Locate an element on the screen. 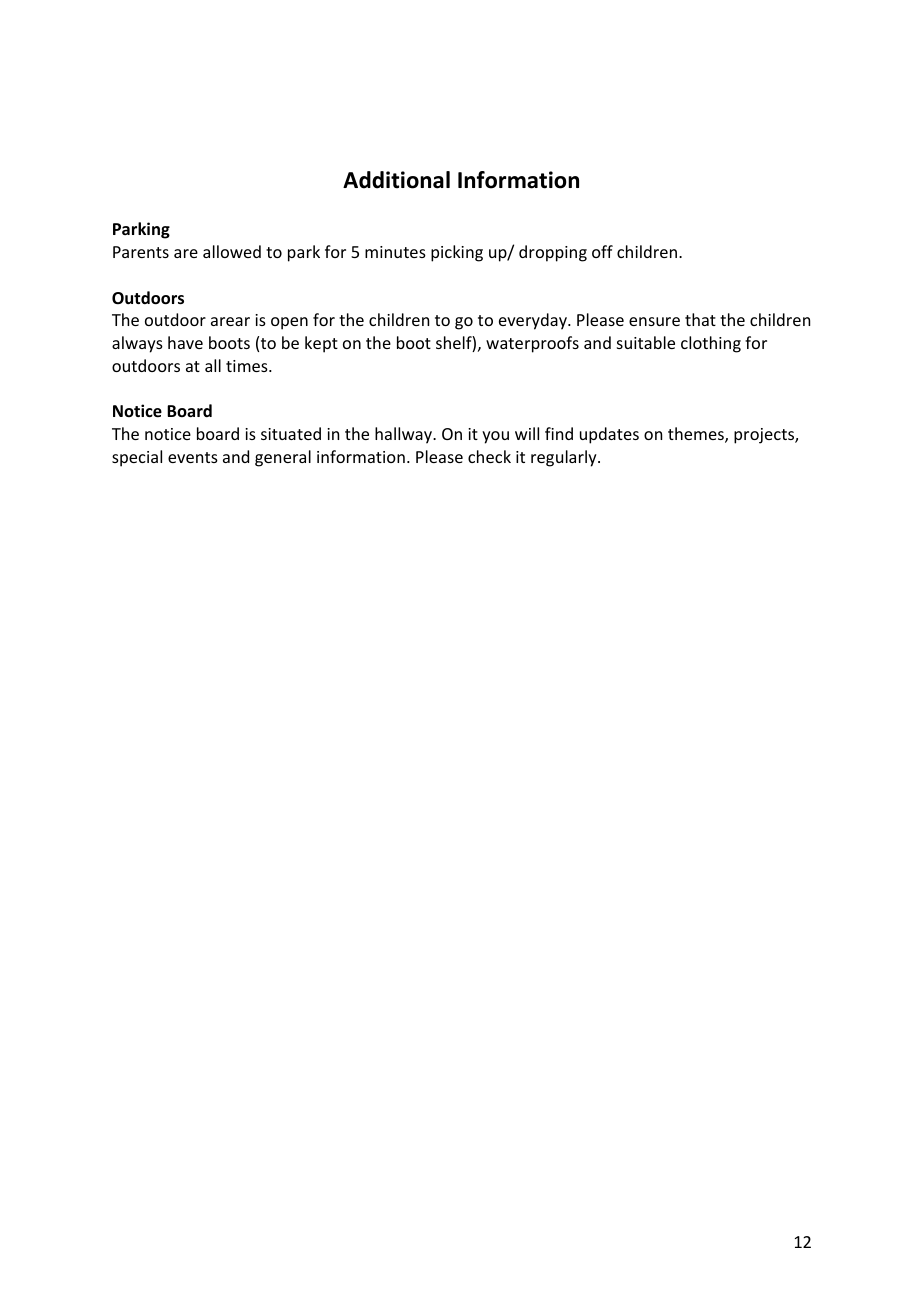  allowed is located at coordinates (232, 251).
